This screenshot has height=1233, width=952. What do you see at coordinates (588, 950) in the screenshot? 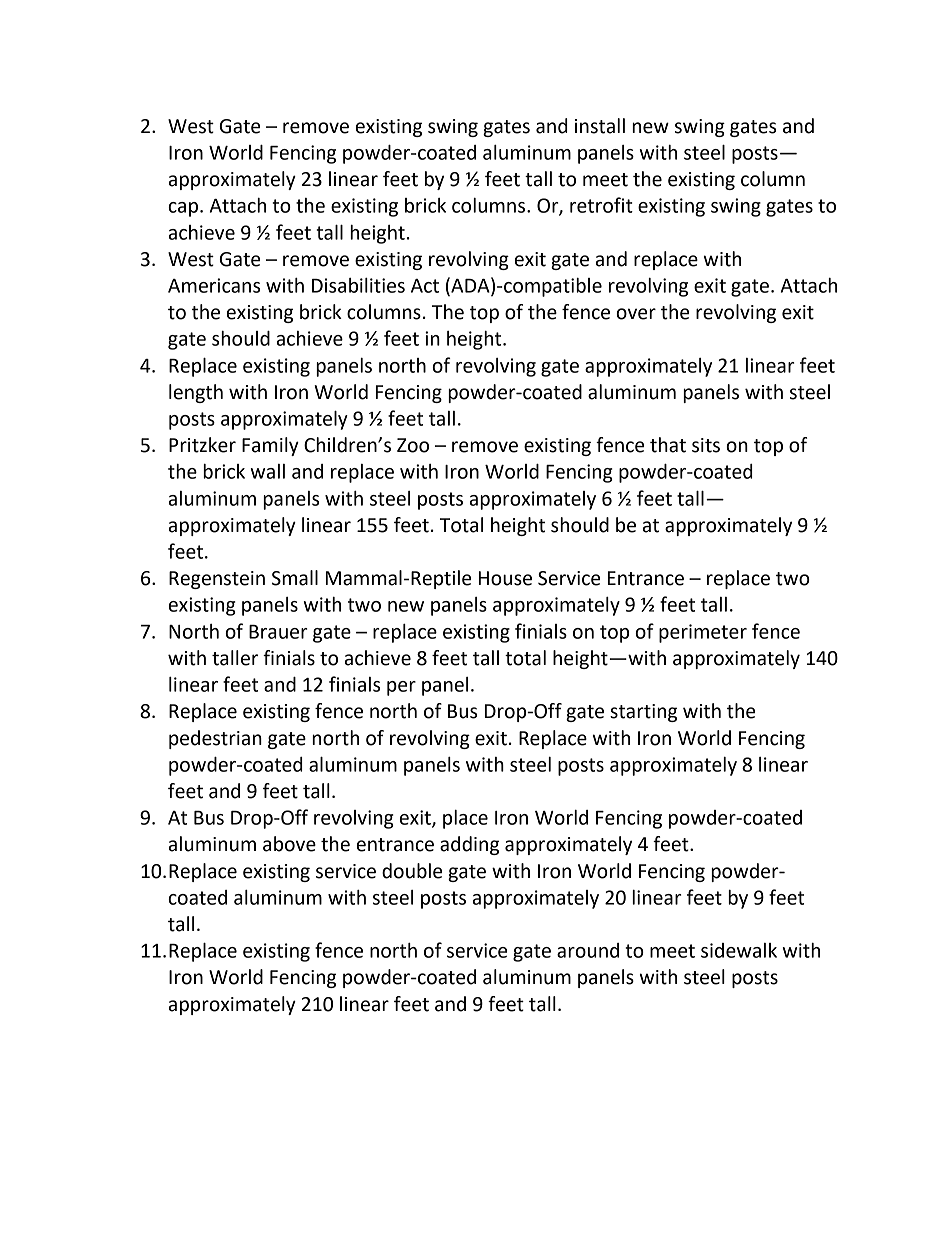
I see `around` at bounding box center [588, 950].
